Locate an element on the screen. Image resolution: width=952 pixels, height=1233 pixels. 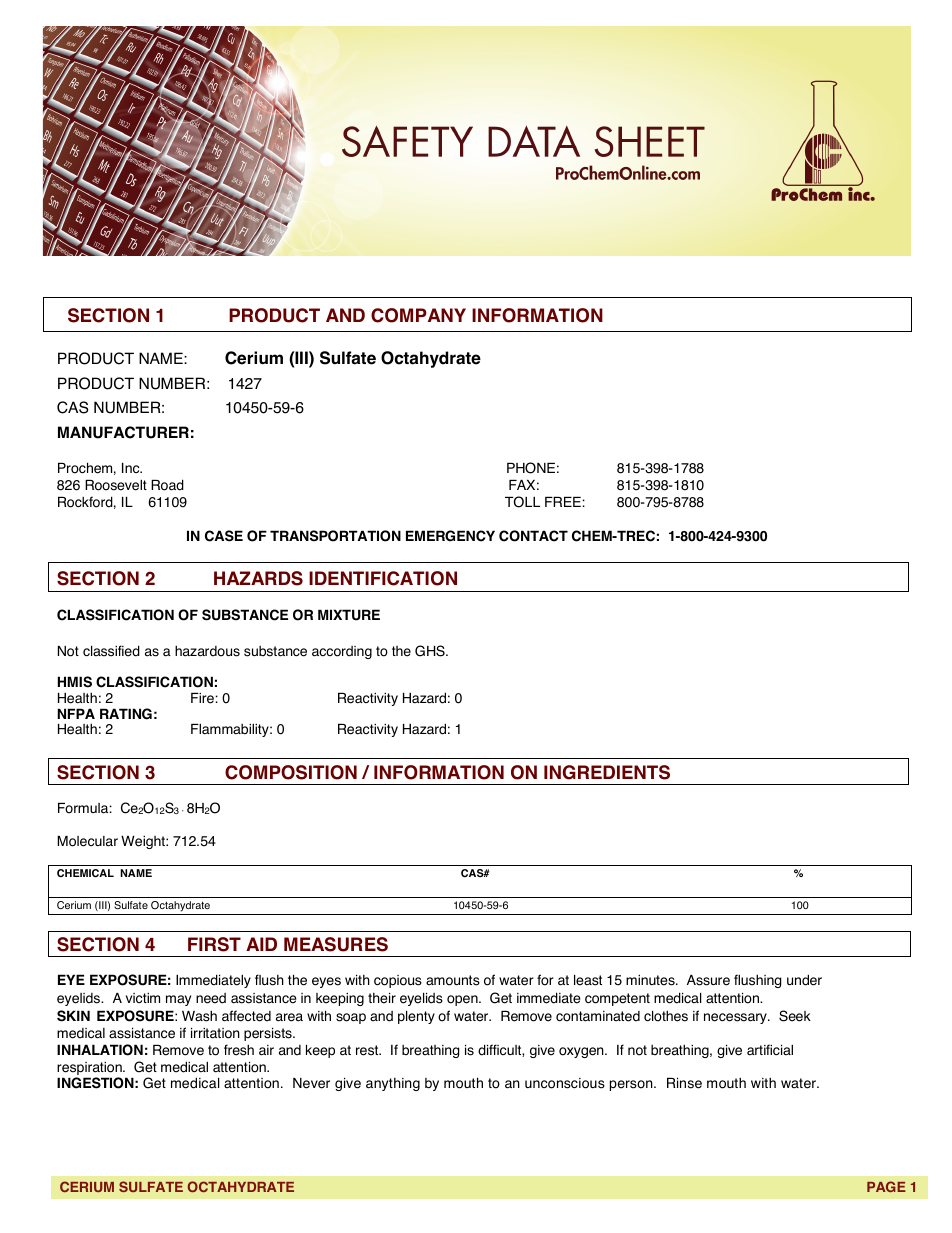
FIRST is located at coordinates (214, 944).
